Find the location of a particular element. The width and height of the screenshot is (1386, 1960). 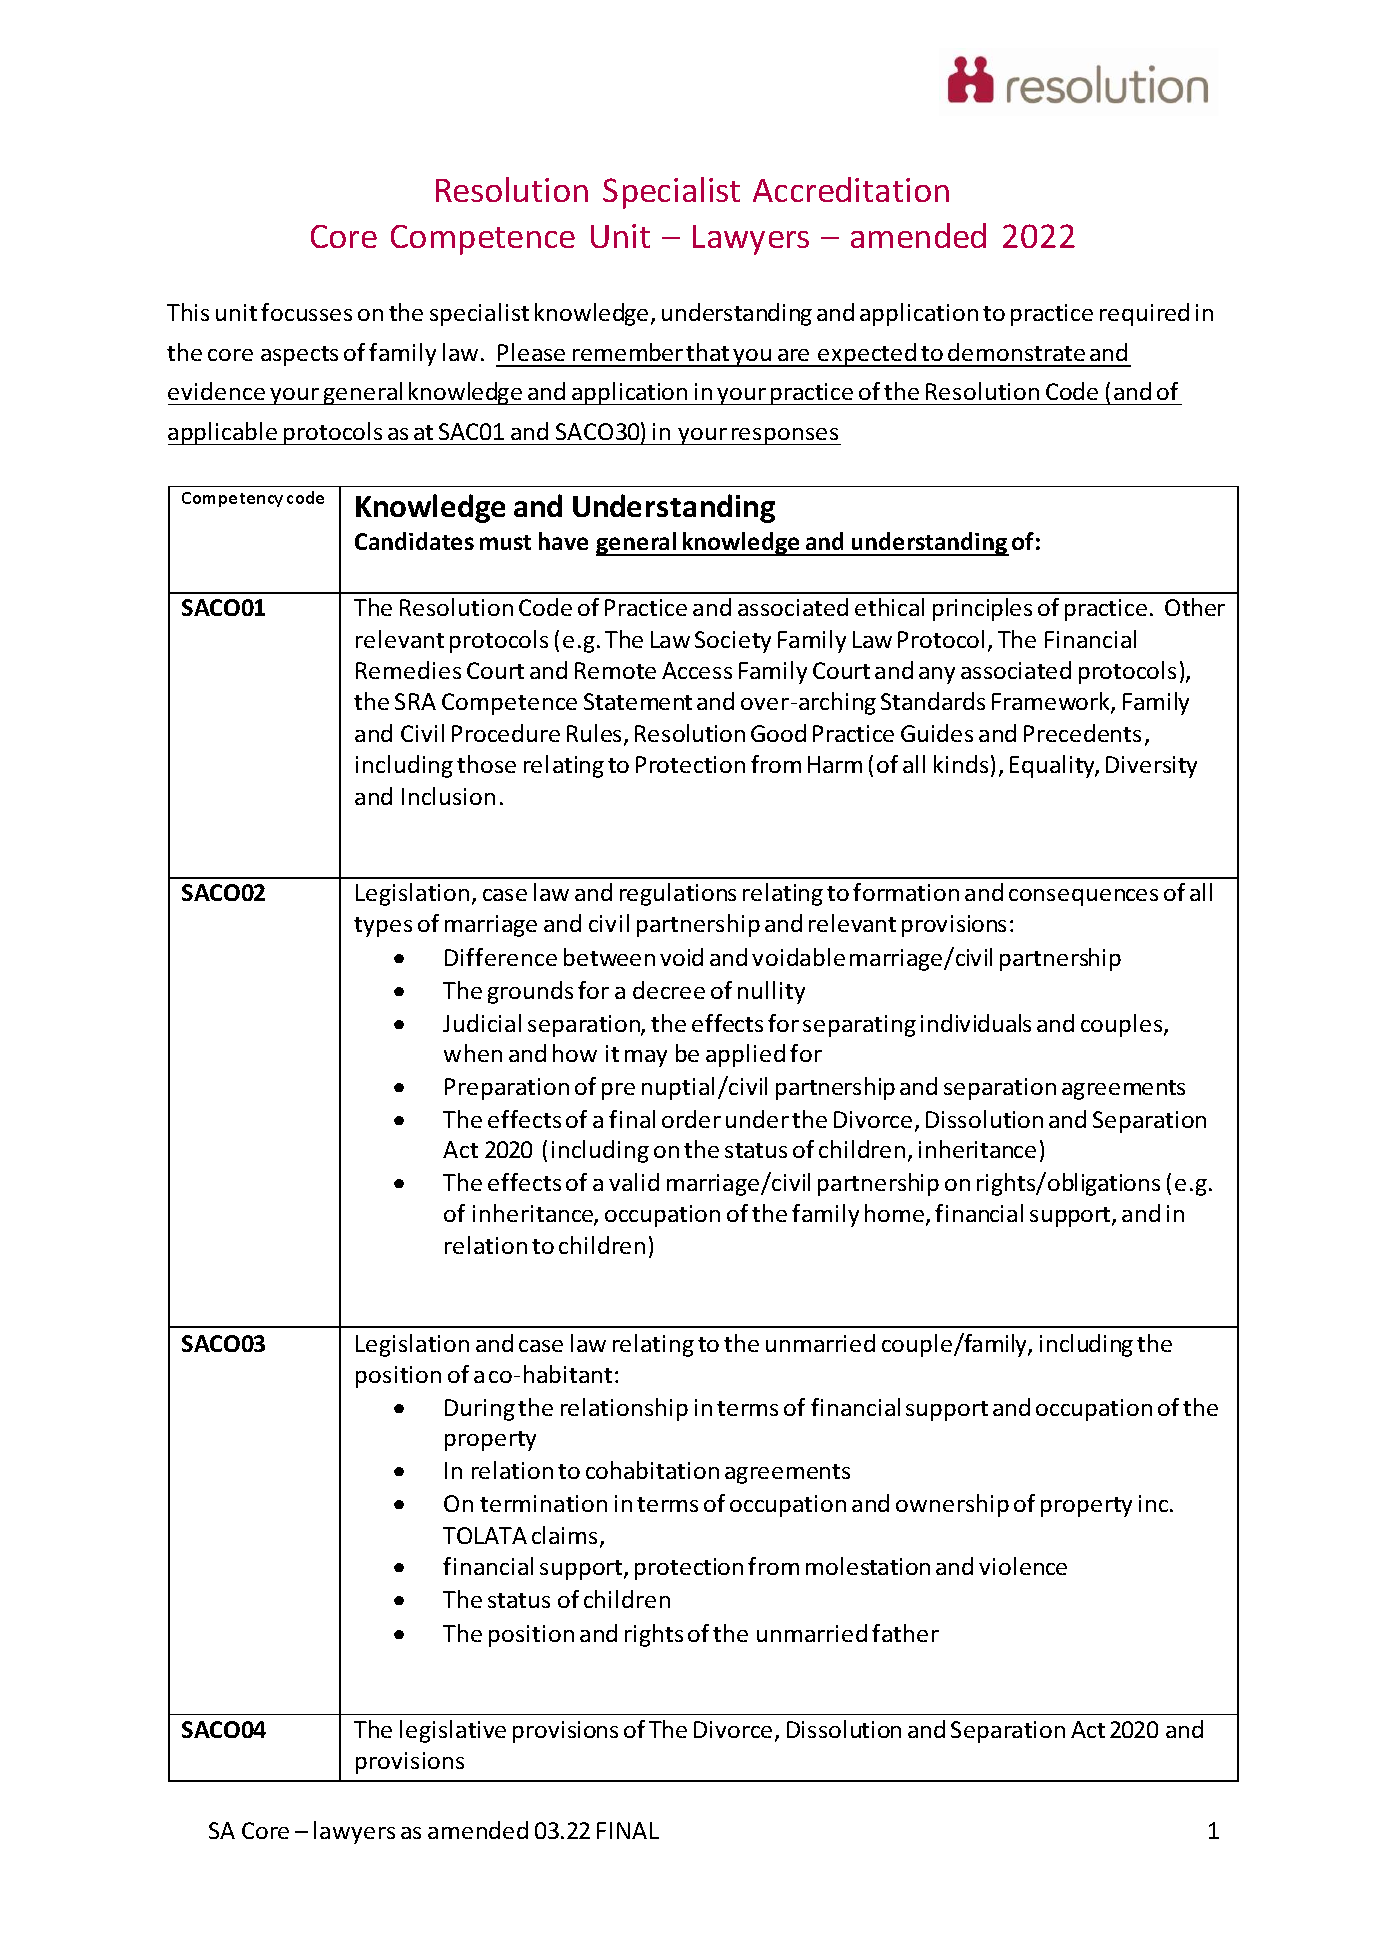

Equality is located at coordinates (1054, 766).
